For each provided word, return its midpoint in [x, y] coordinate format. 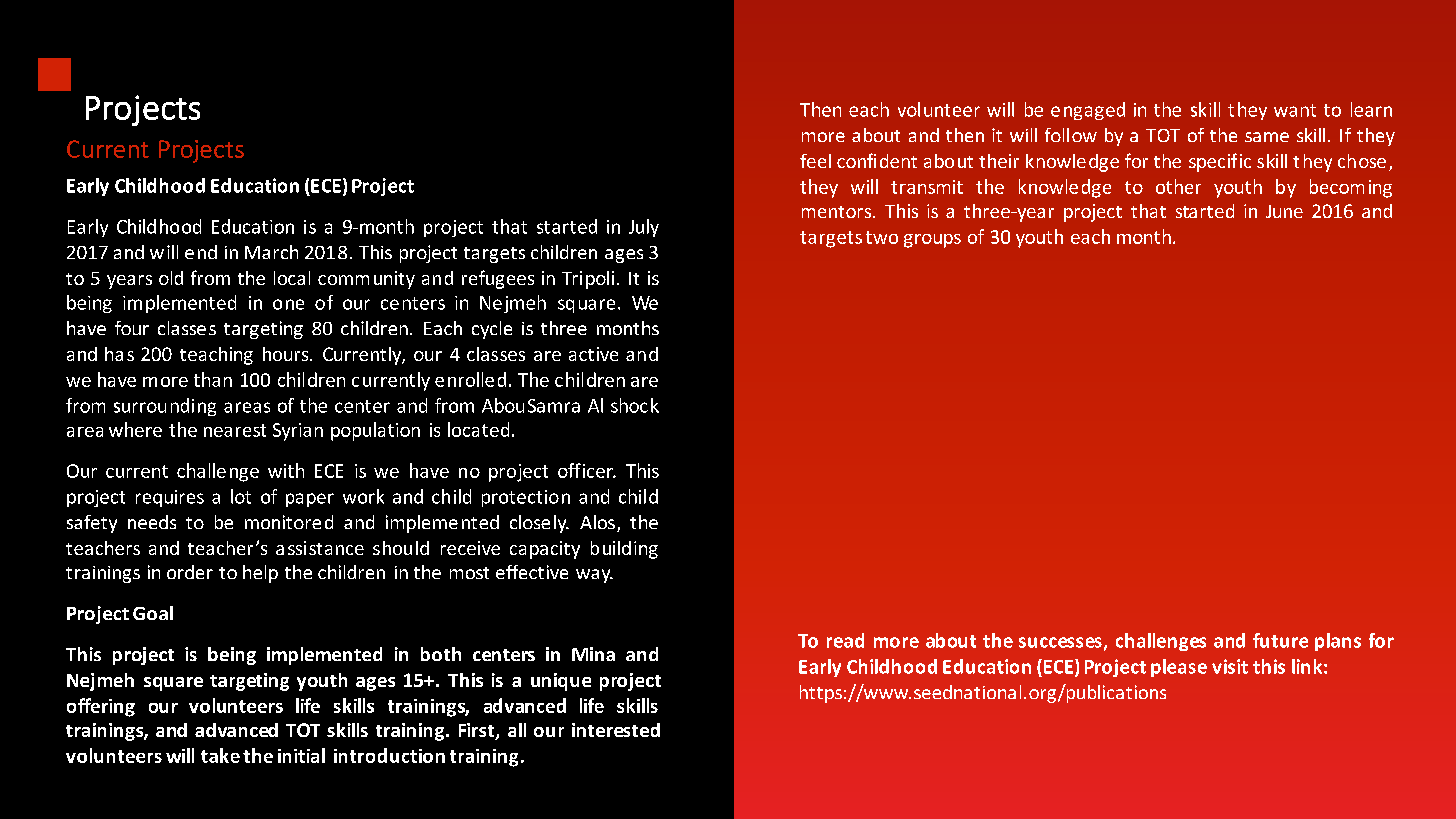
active [593, 354]
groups [932, 241]
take [220, 755]
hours [287, 354]
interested [616, 730]
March [271, 252]
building [624, 550]
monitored [289, 522]
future [1280, 640]
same [1267, 137]
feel [815, 161]
